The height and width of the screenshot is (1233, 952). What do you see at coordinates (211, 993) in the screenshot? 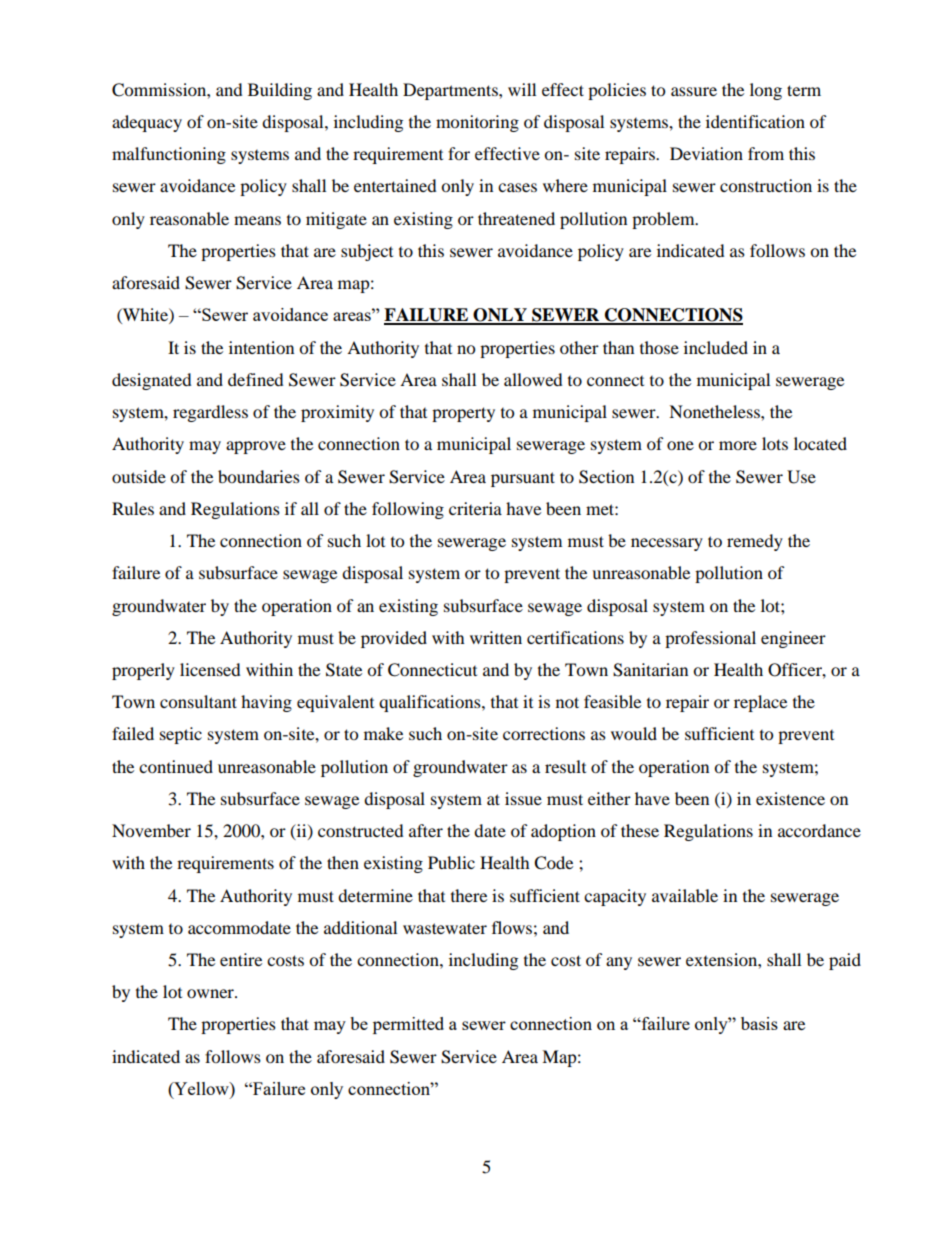
I see `owner` at bounding box center [211, 993].
